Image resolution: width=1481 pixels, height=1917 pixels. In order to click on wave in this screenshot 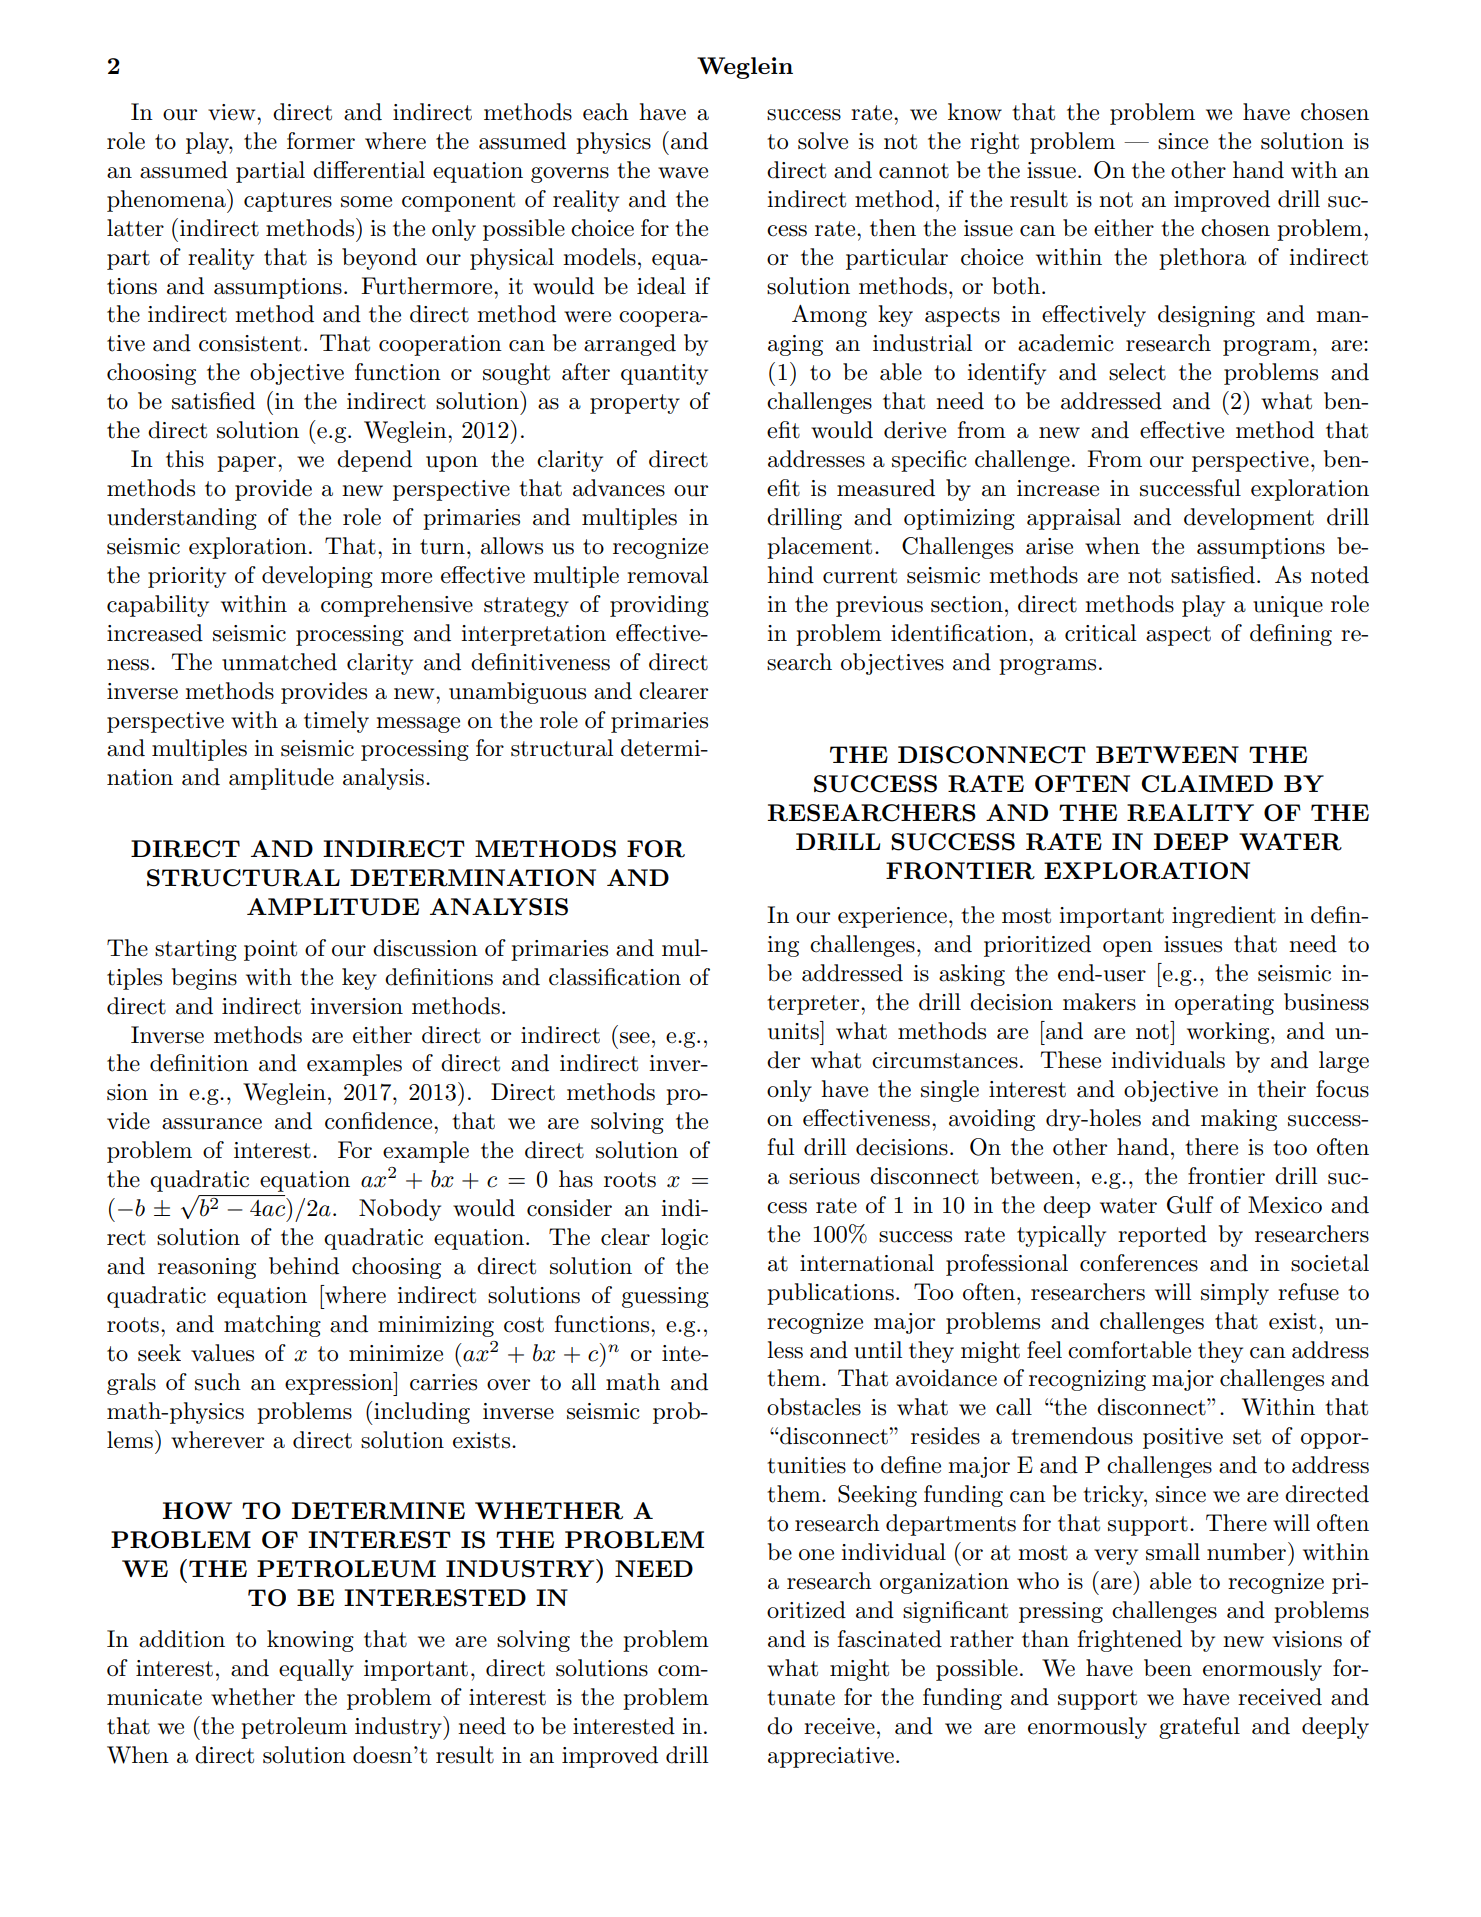, I will do `click(683, 173)`.
